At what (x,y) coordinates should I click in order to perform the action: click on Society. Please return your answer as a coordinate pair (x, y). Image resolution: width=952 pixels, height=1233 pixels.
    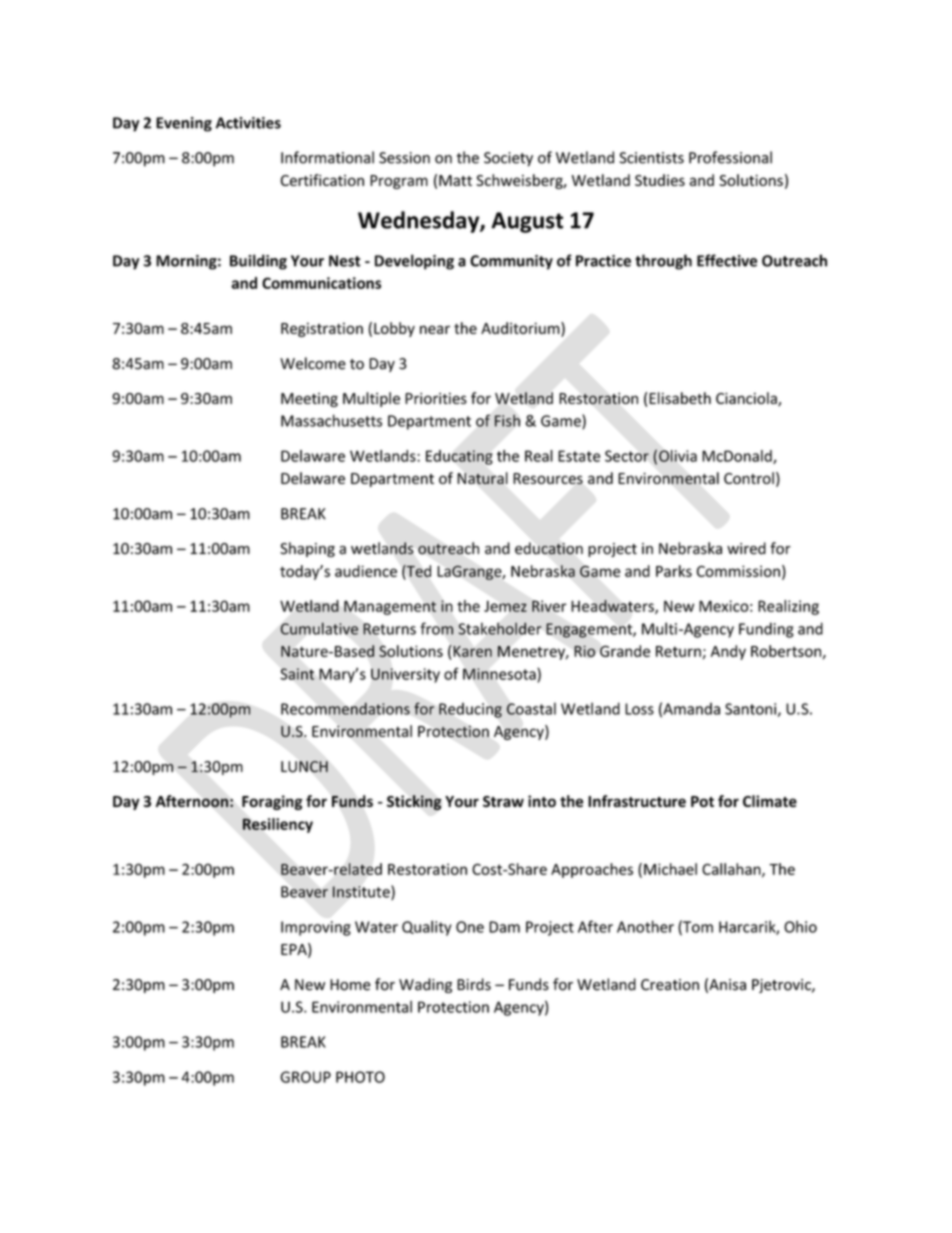
    Looking at the image, I should click on (508, 159).
